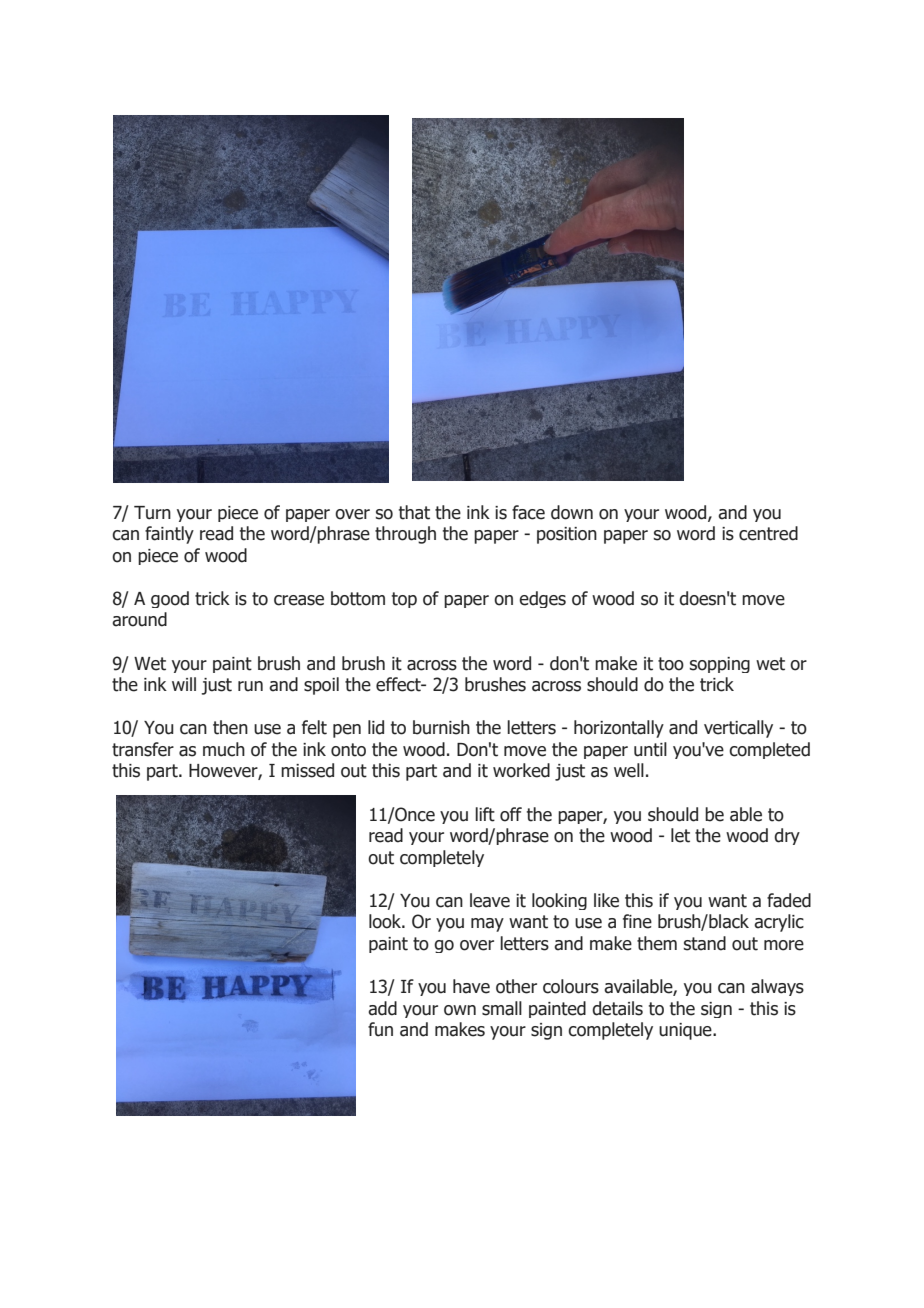 The image size is (924, 1308). Describe the element at coordinates (789, 900) in the screenshot. I see `faded` at that location.
